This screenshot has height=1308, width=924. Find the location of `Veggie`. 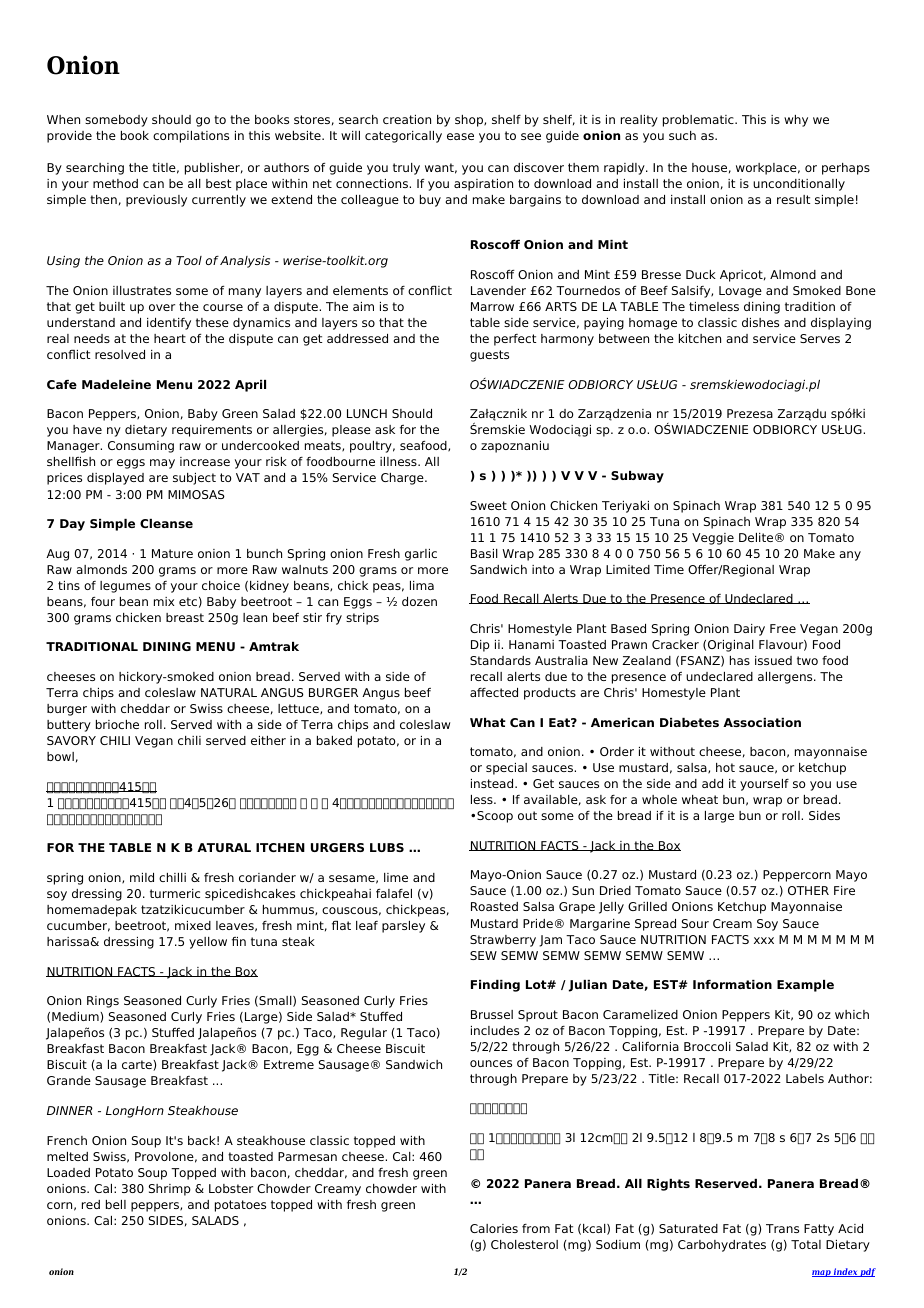

Veggie is located at coordinates (713, 539).
